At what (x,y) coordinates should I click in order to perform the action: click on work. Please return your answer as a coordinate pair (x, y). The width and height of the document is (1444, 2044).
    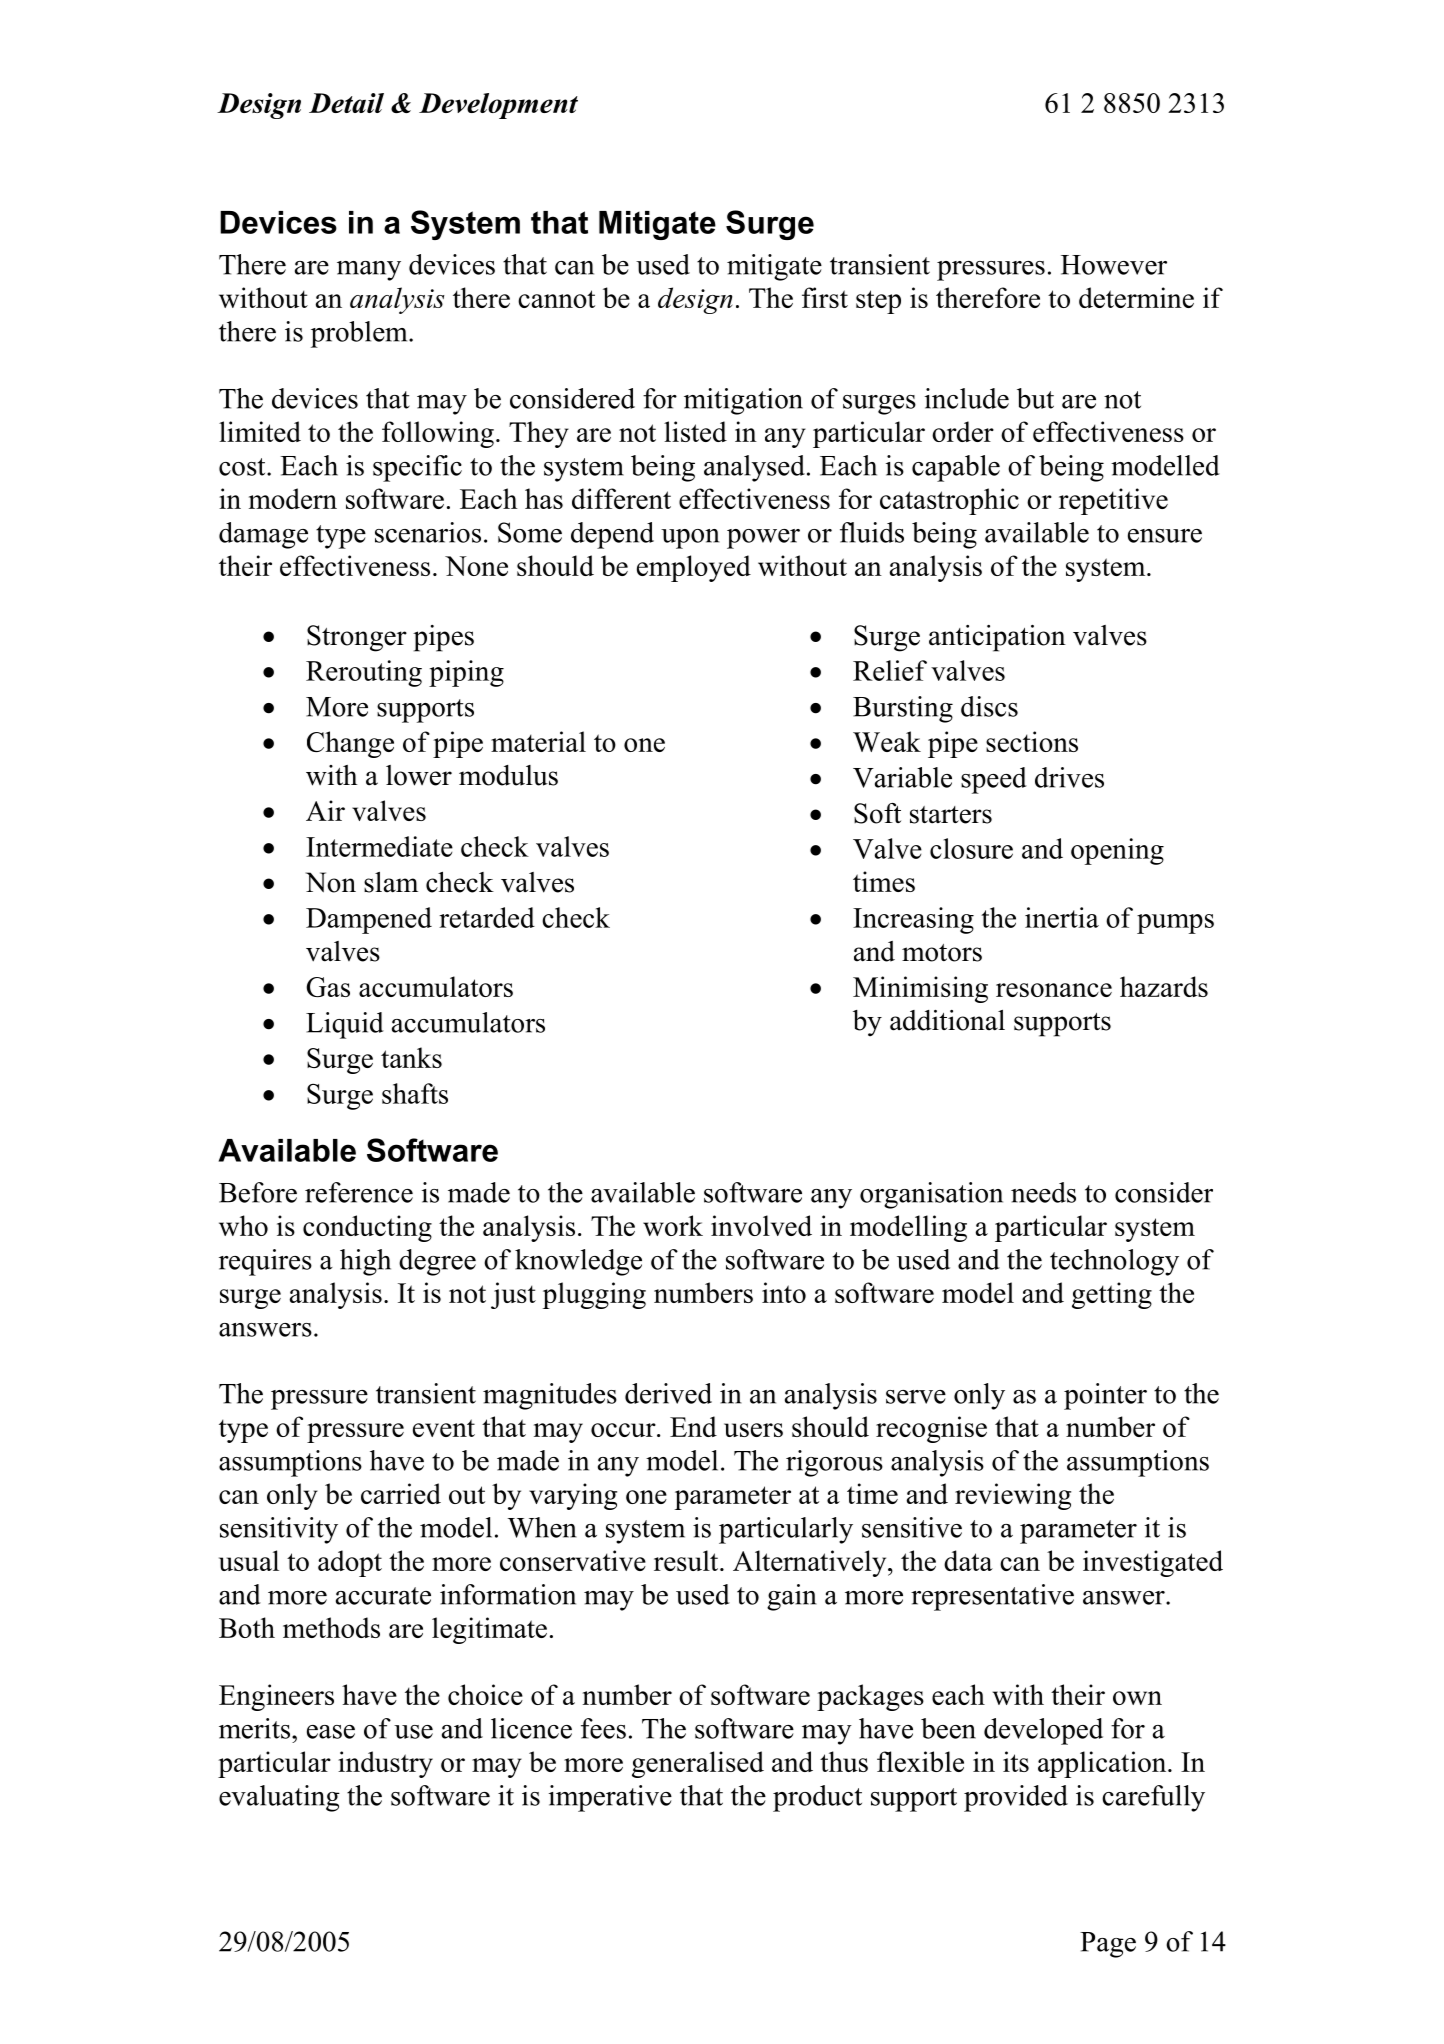
    Looking at the image, I should click on (673, 1225).
